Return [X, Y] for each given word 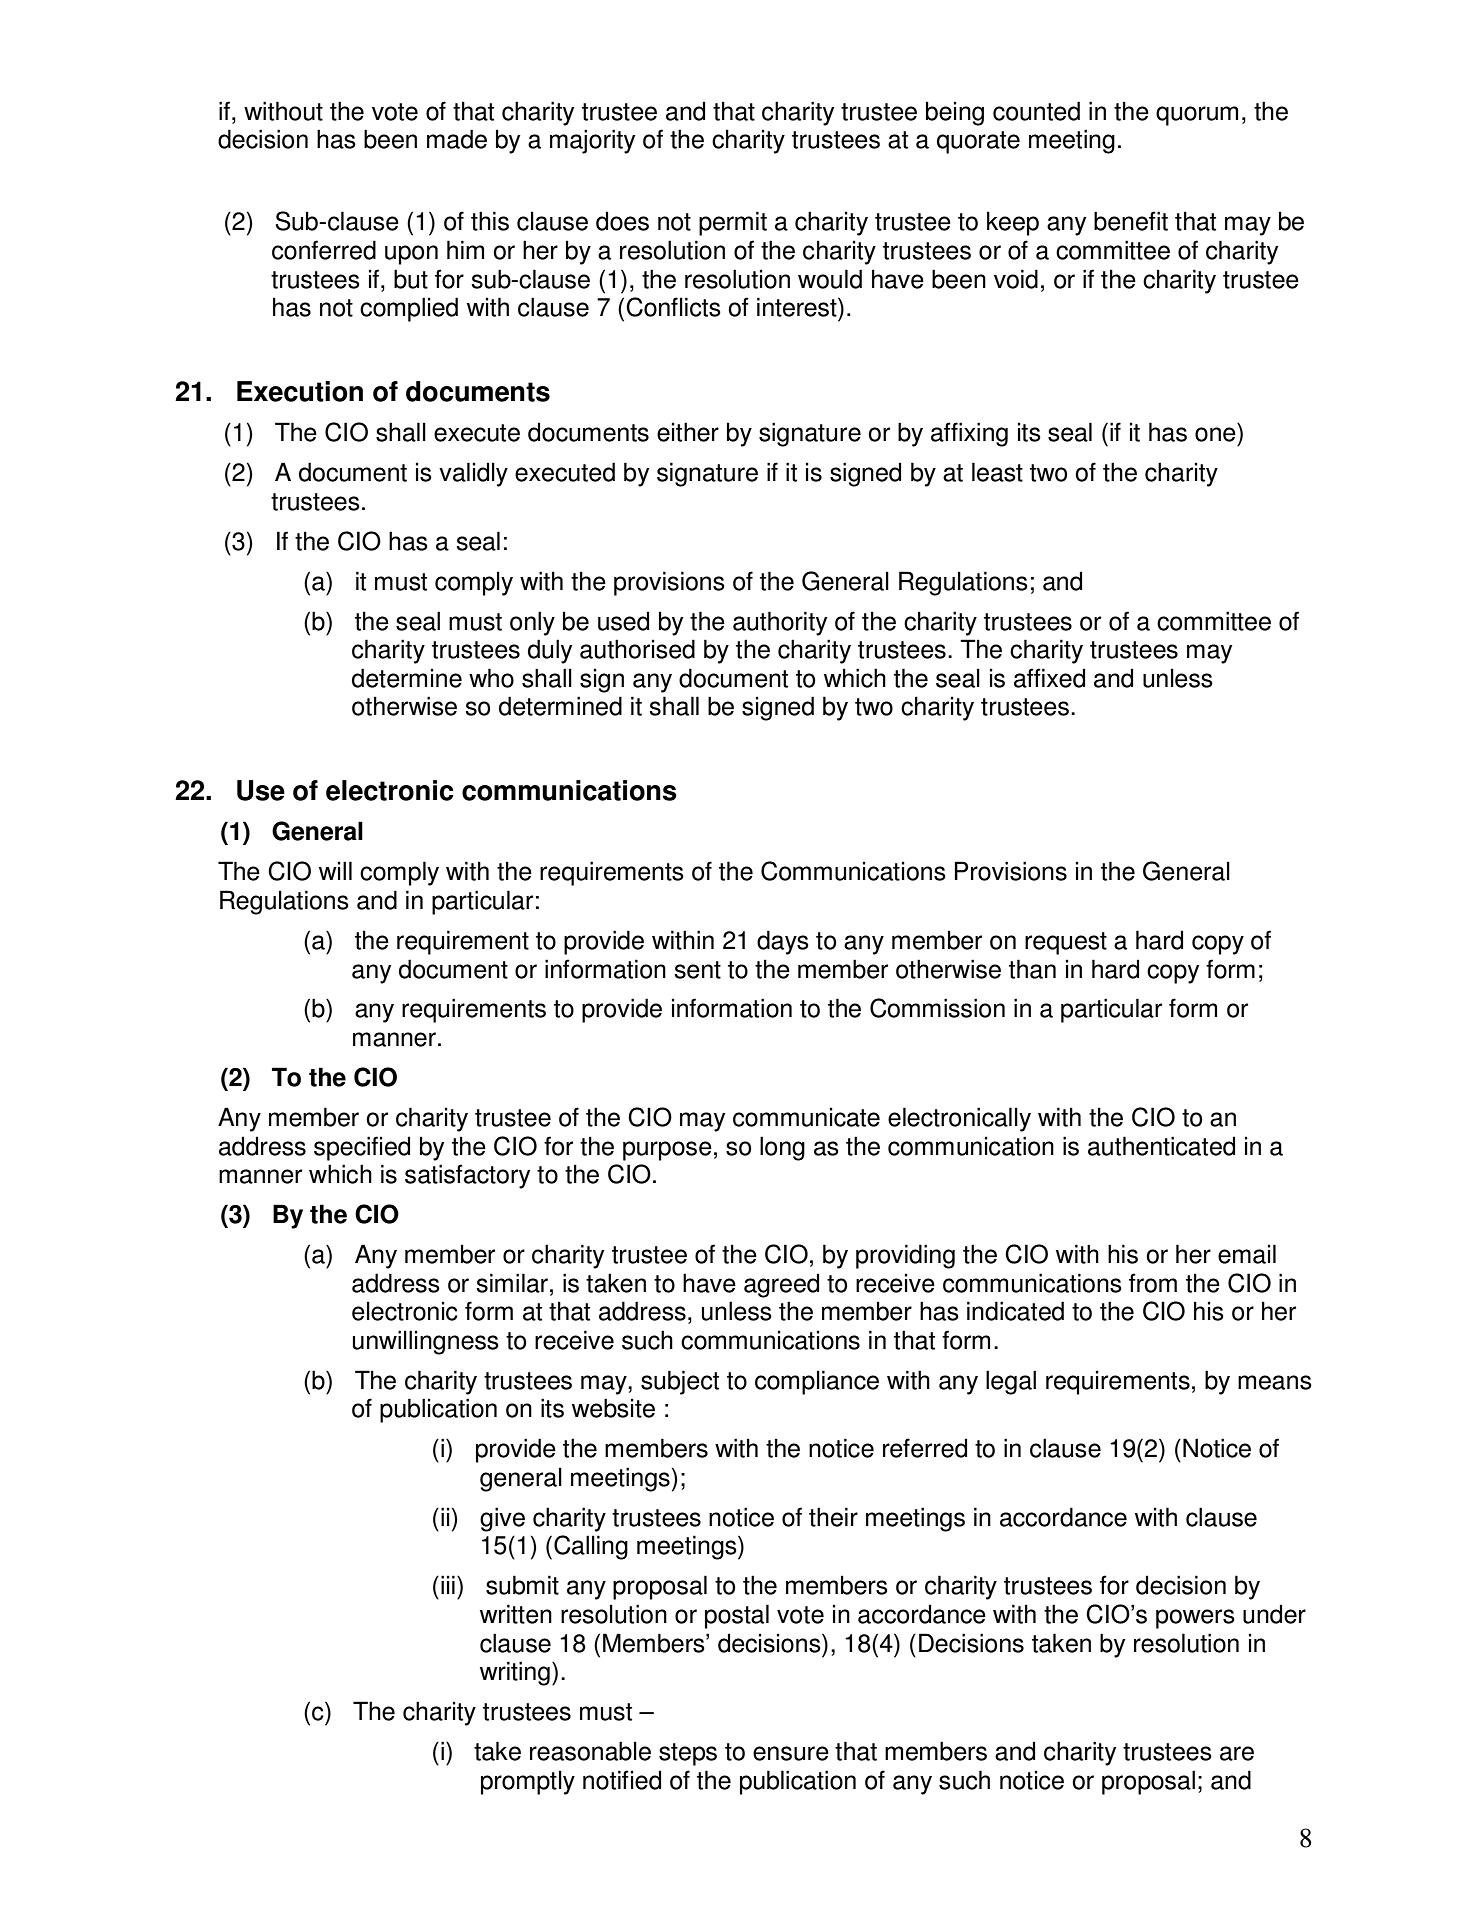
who [491, 678]
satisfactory [468, 1176]
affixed [1049, 678]
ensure [791, 1753]
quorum [1197, 116]
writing [515, 1673]
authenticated [1161, 1146]
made [457, 139]
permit [733, 223]
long [782, 1148]
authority [780, 623]
